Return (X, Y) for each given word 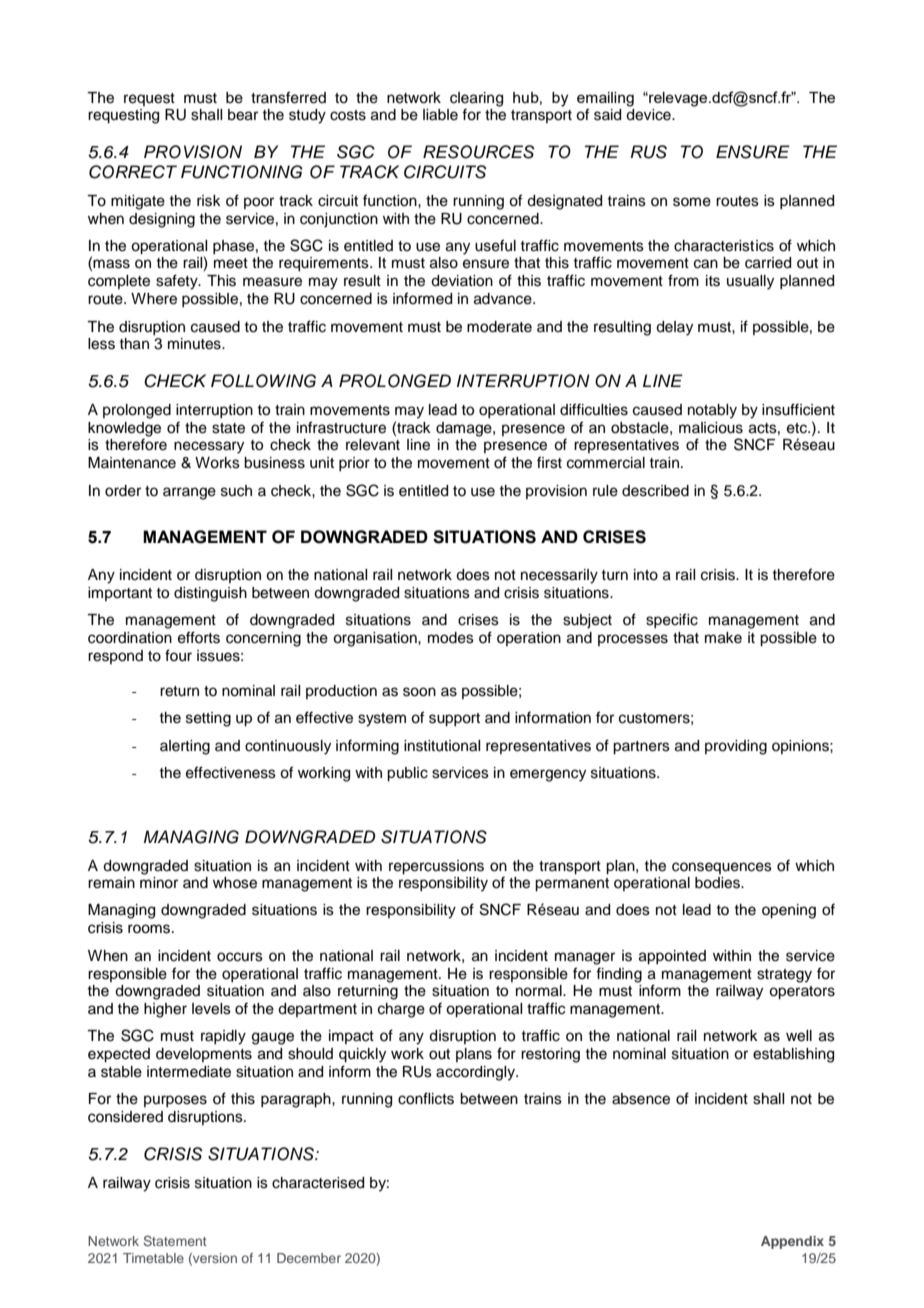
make (723, 638)
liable (440, 115)
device (649, 115)
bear (243, 115)
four (178, 655)
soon (419, 692)
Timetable (153, 1258)
